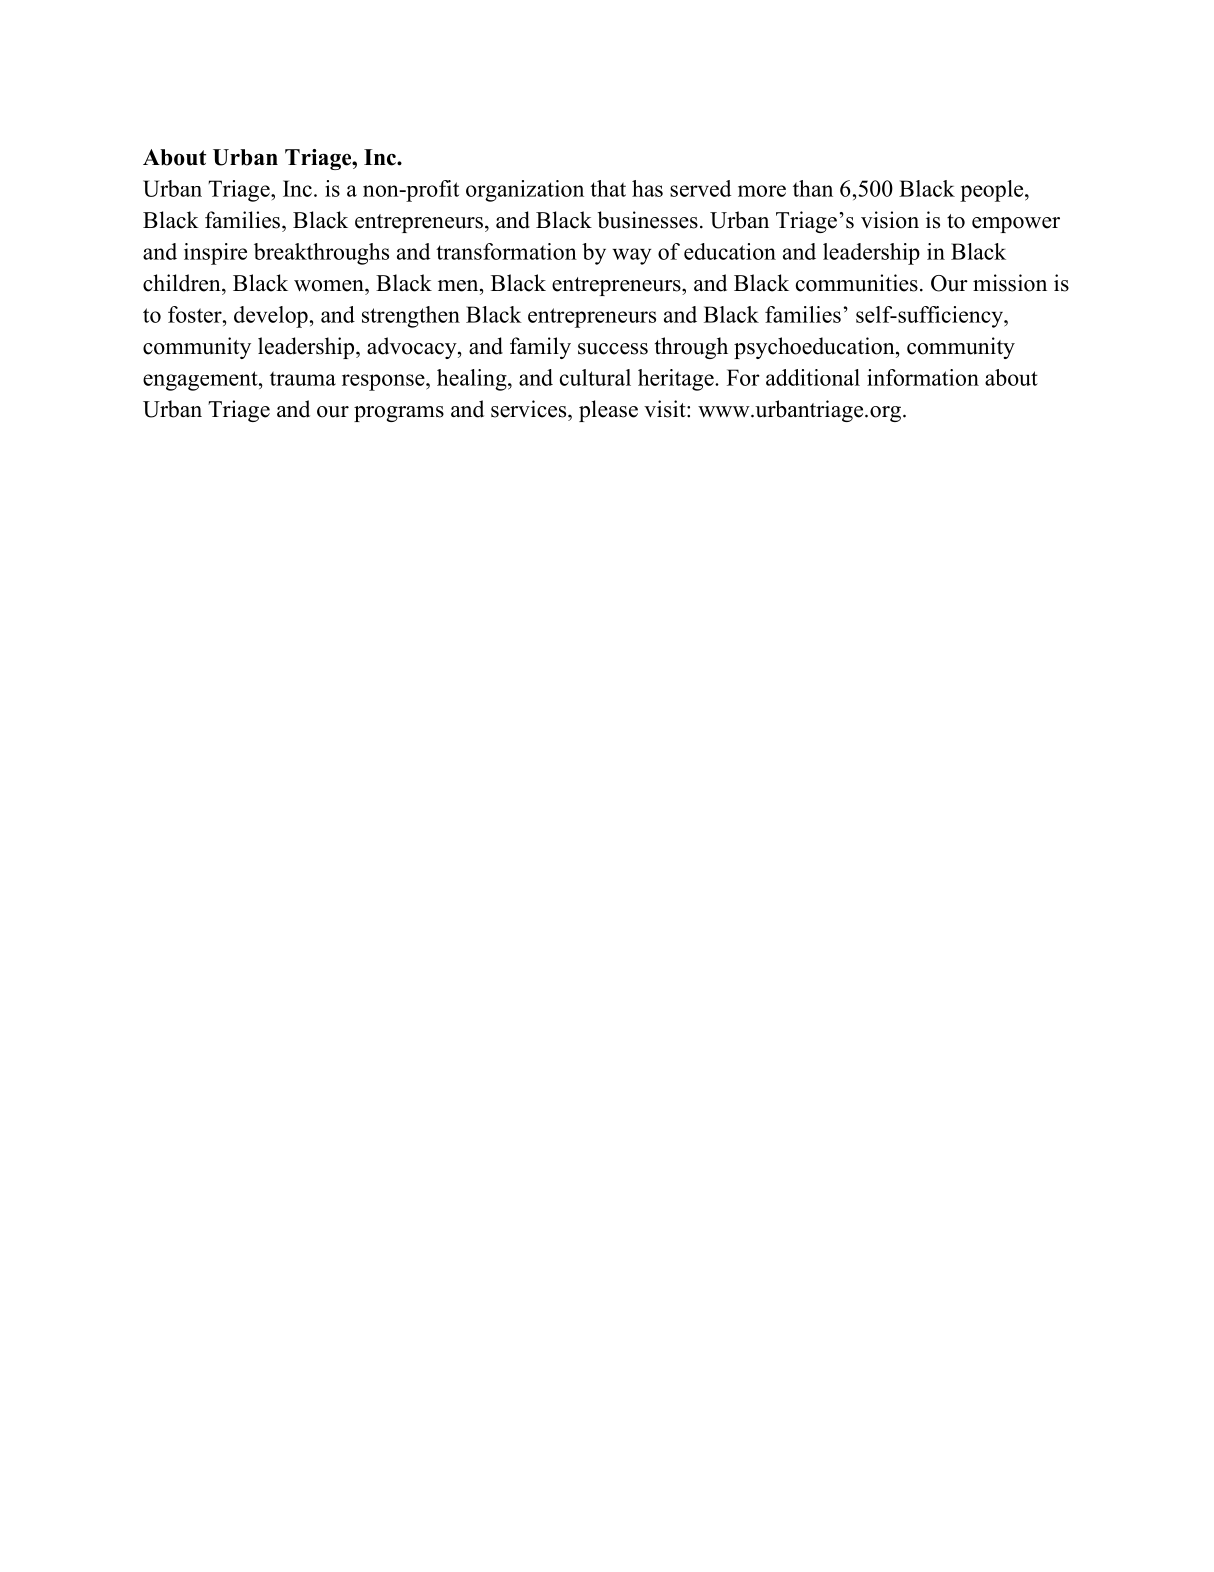 Image resolution: width=1214 pixels, height=1572 pixels. I want to click on that, so click(608, 188).
